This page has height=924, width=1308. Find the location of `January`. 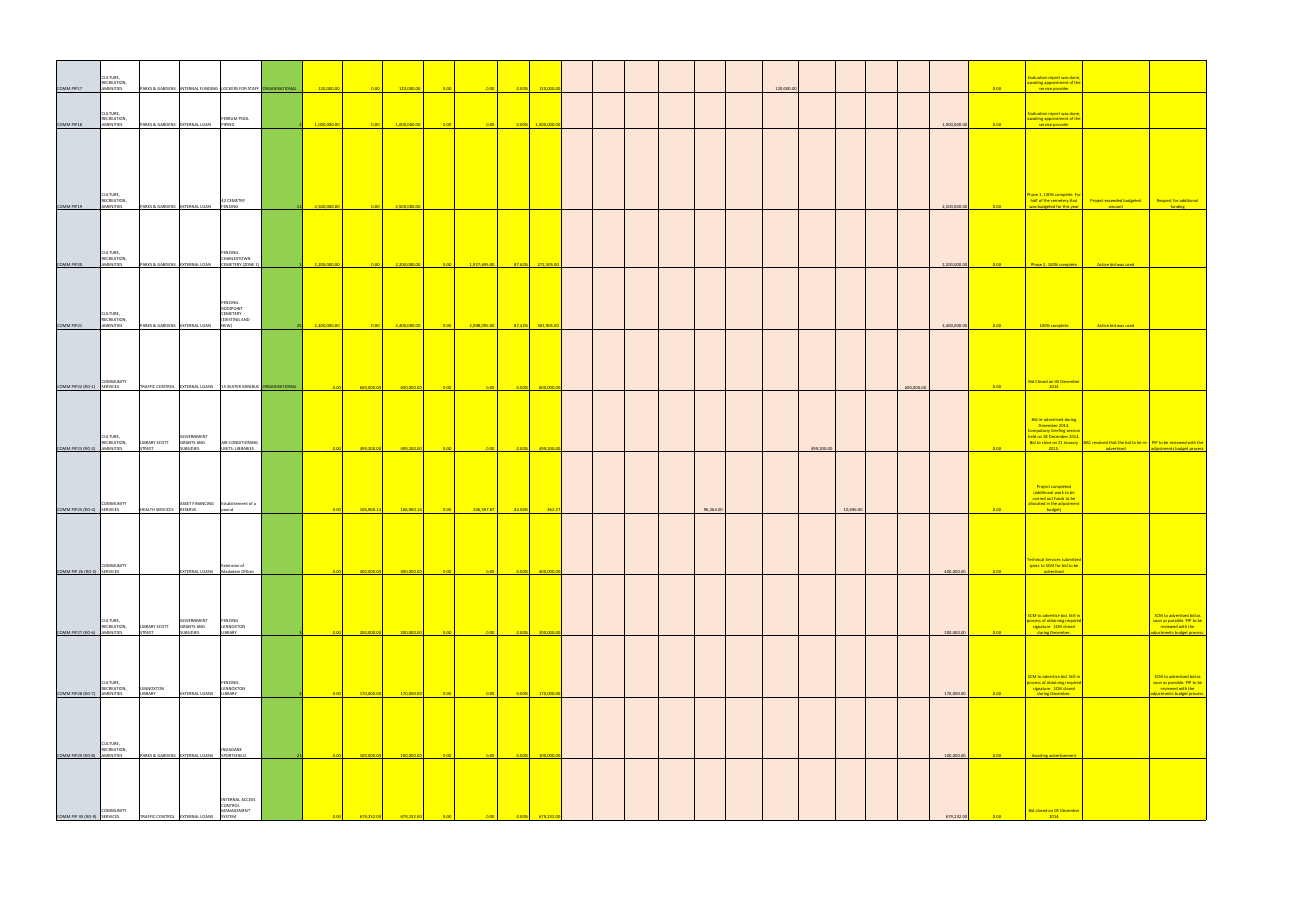

January is located at coordinates (1071, 442).
